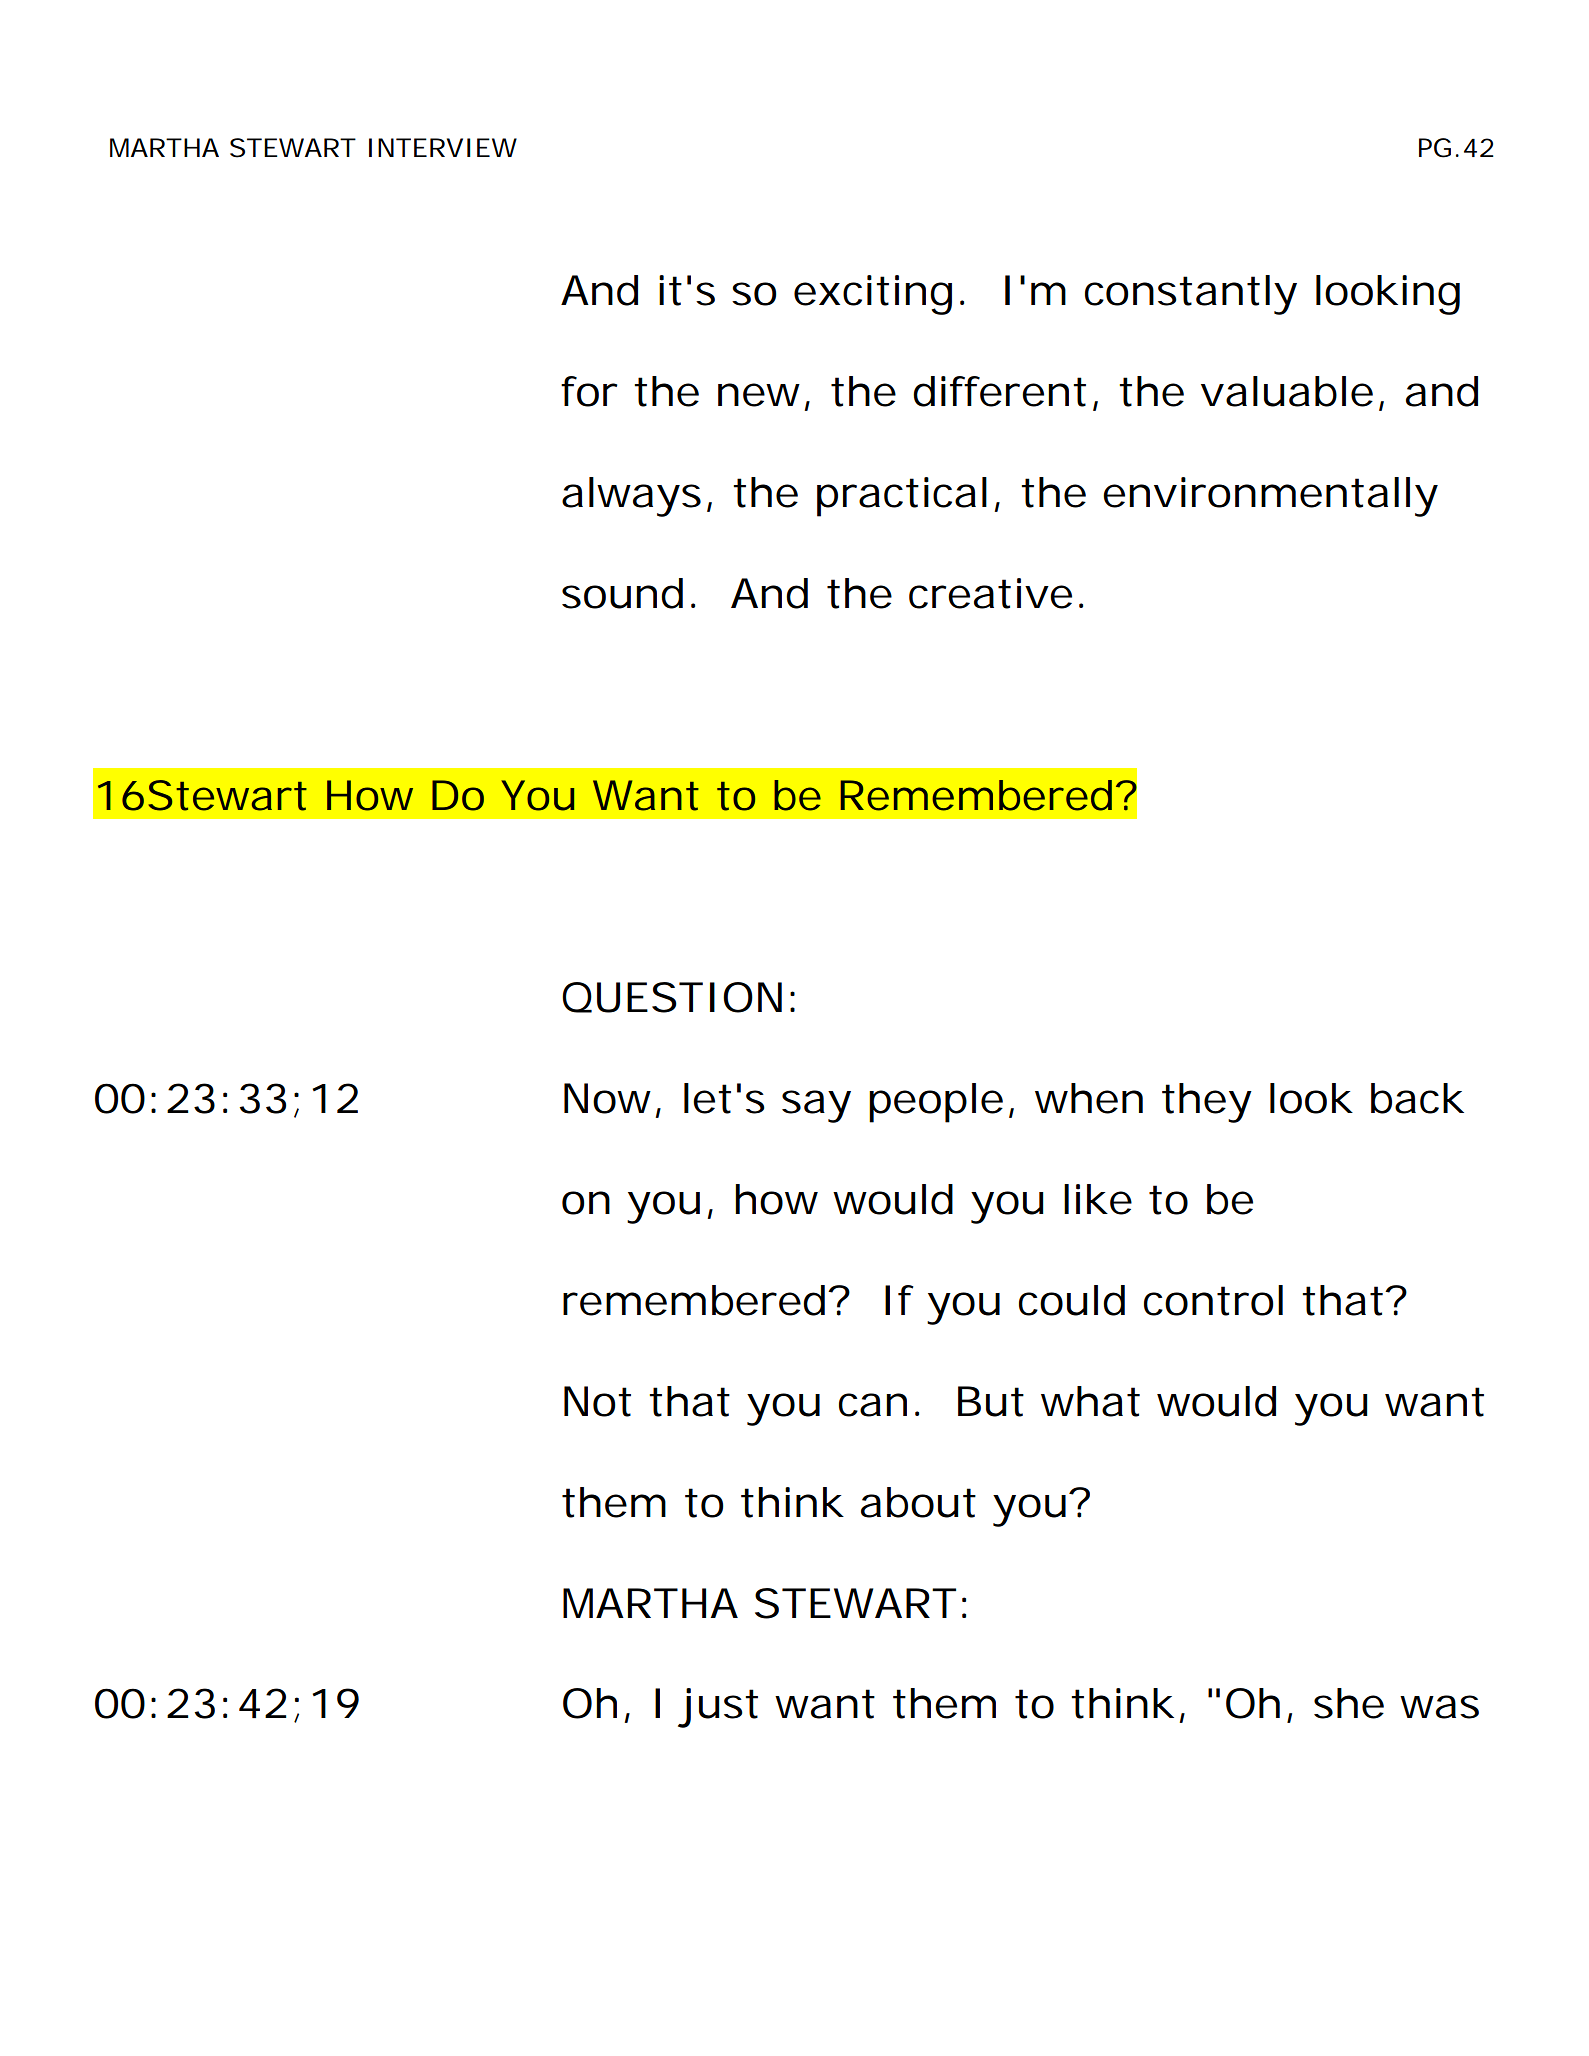 This image has height=2056, width=1589. What do you see at coordinates (718, 1708) in the image?
I see `just` at bounding box center [718, 1708].
